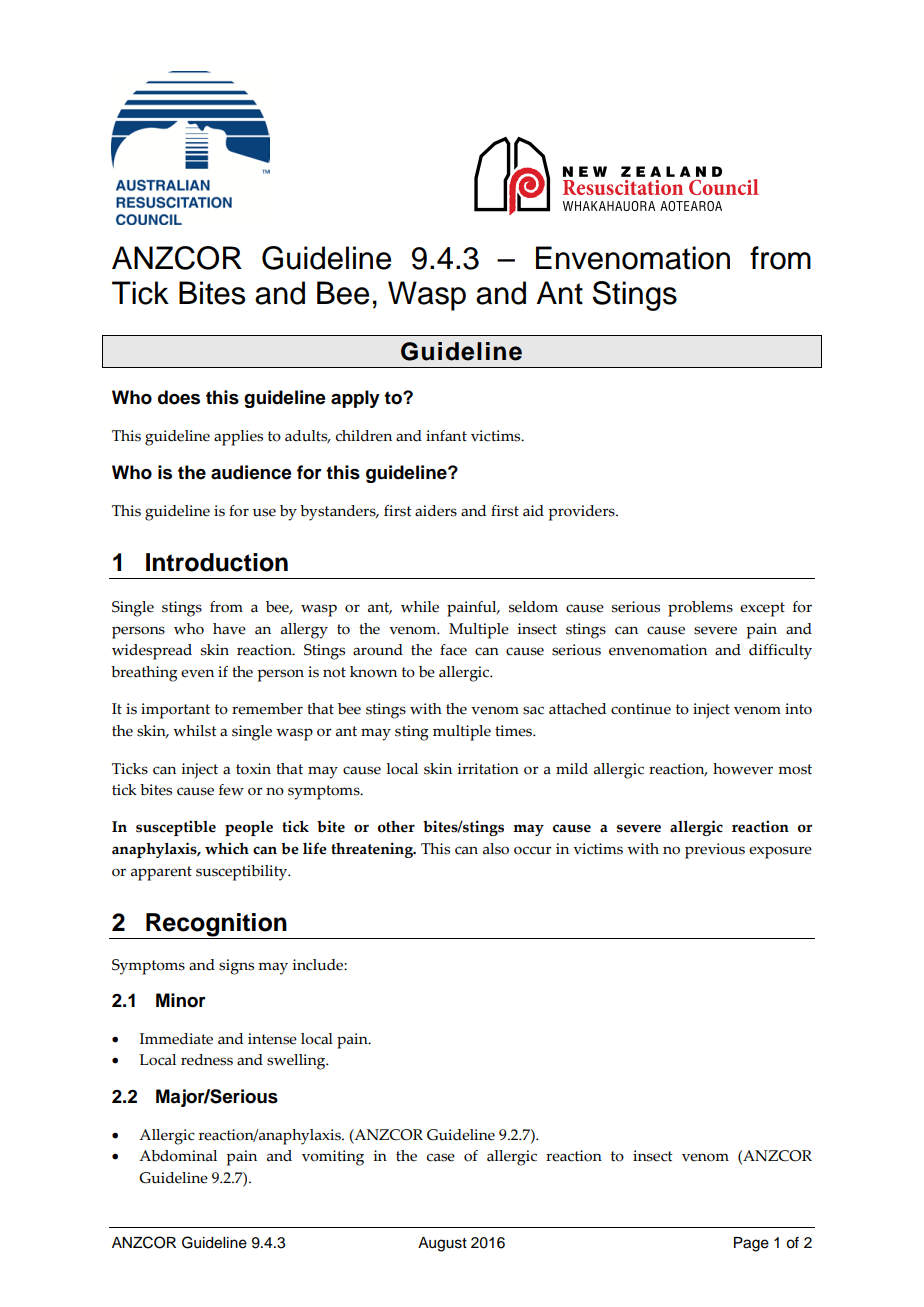  Describe the element at coordinates (453, 650) in the screenshot. I see `face` at that location.
